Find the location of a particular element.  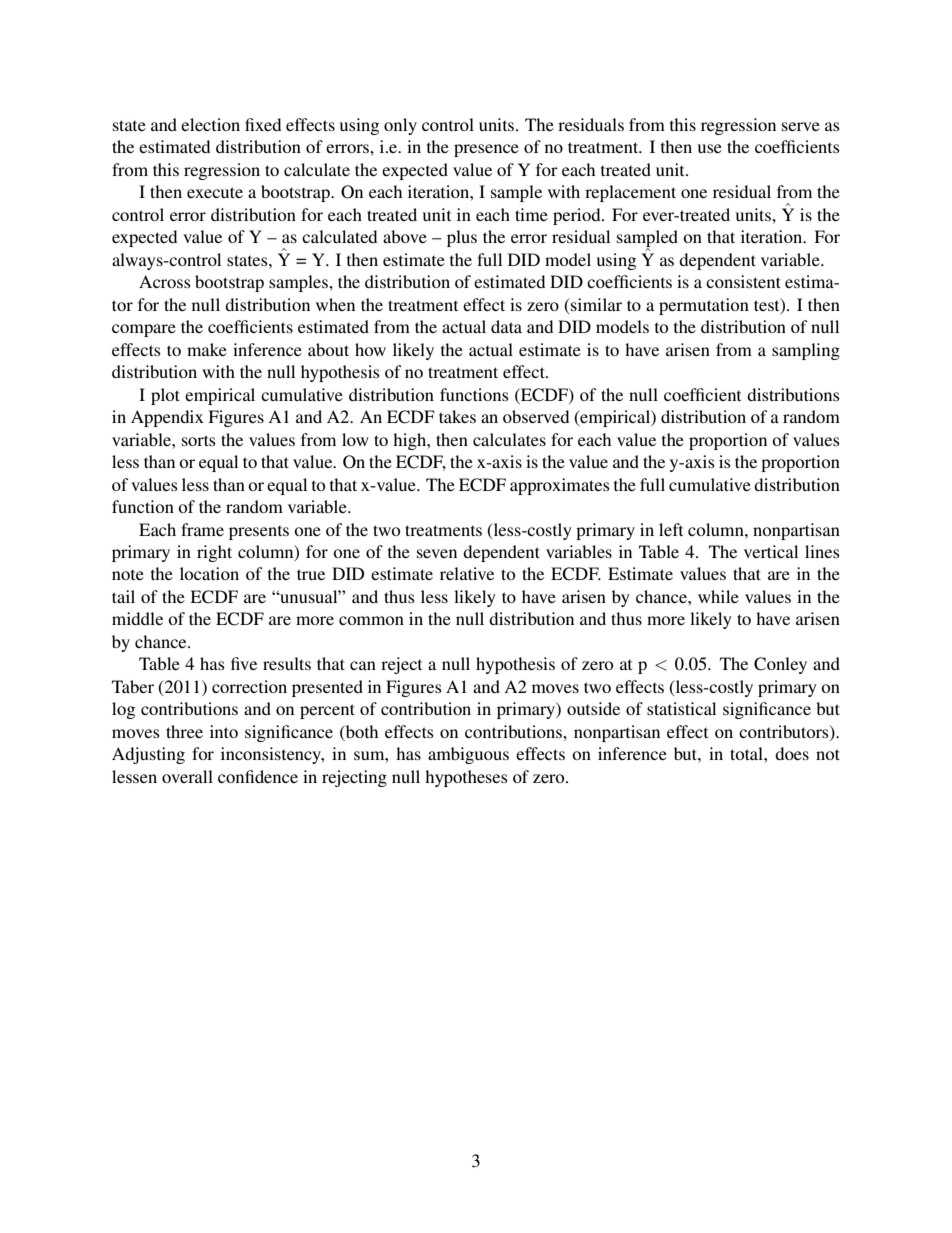

overall is located at coordinates (187, 776).
